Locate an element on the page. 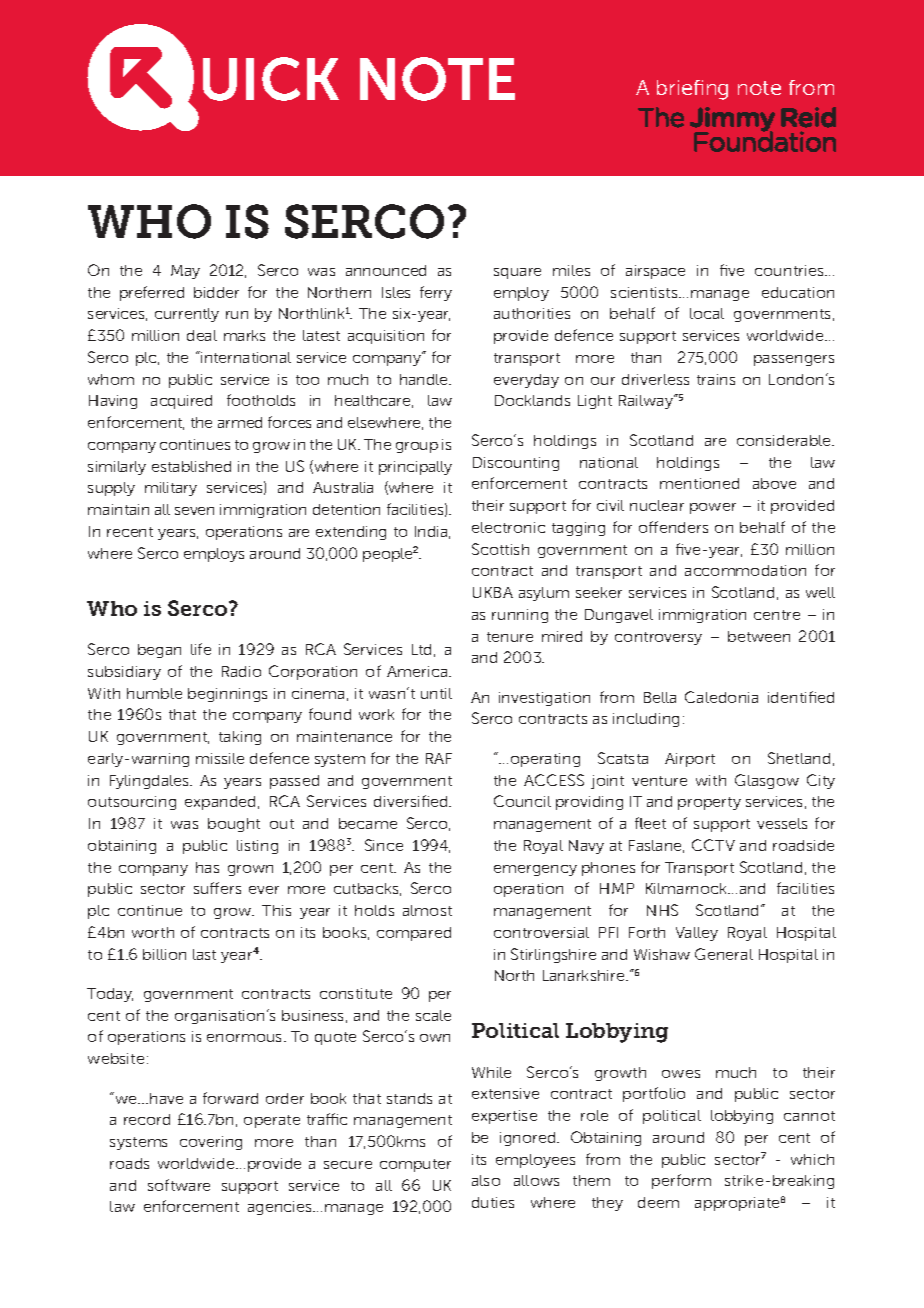 The image size is (924, 1308). Valley is located at coordinates (697, 934).
